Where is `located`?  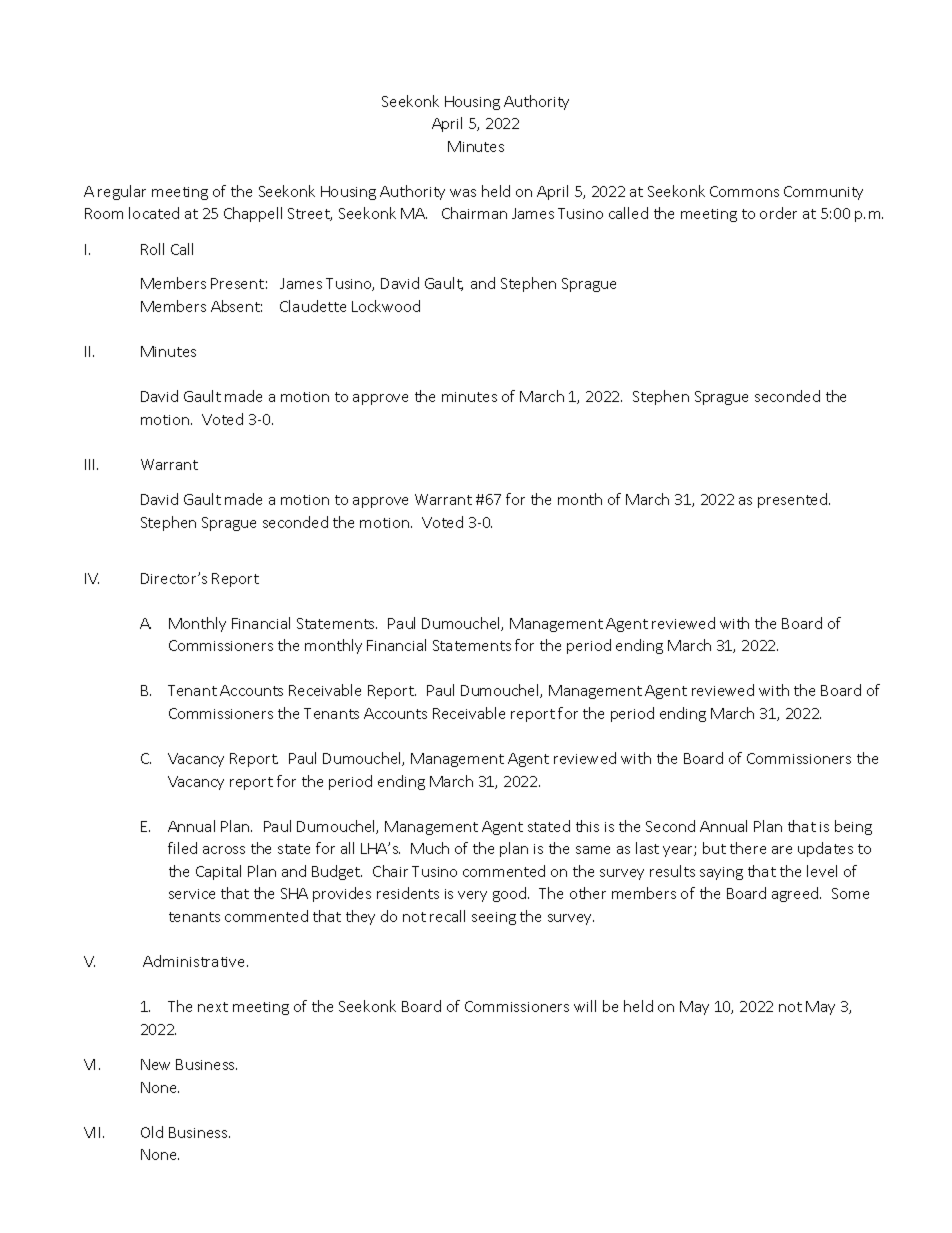 located is located at coordinates (154, 213).
